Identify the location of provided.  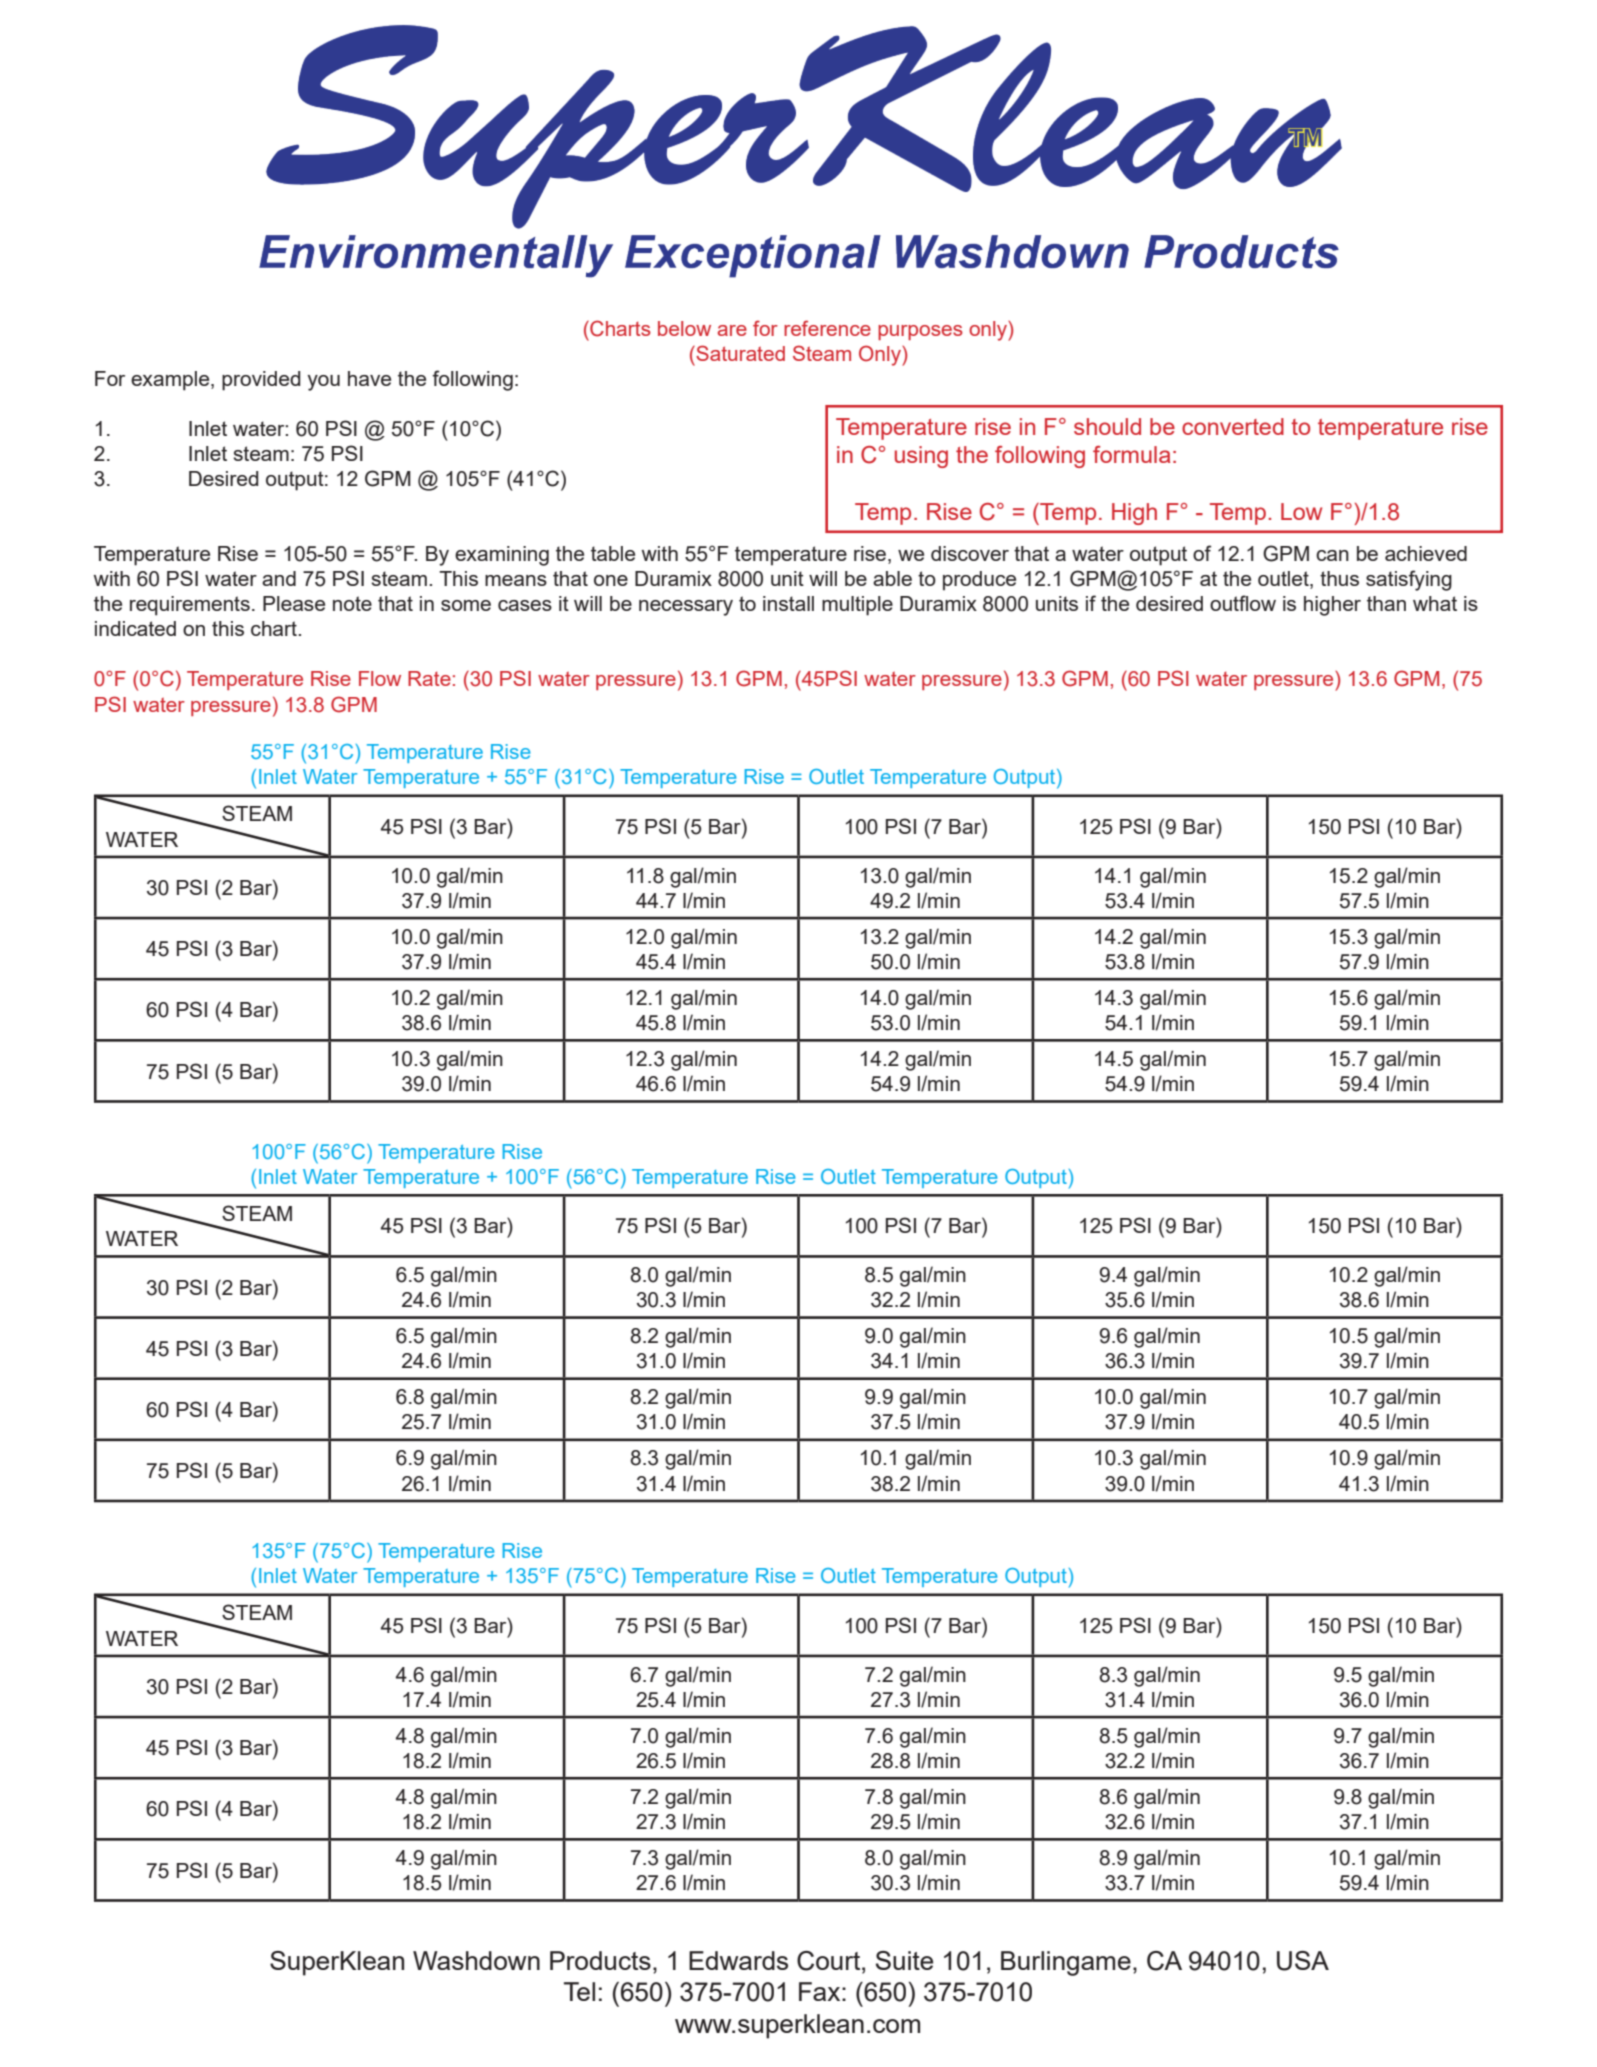
(261, 381).
